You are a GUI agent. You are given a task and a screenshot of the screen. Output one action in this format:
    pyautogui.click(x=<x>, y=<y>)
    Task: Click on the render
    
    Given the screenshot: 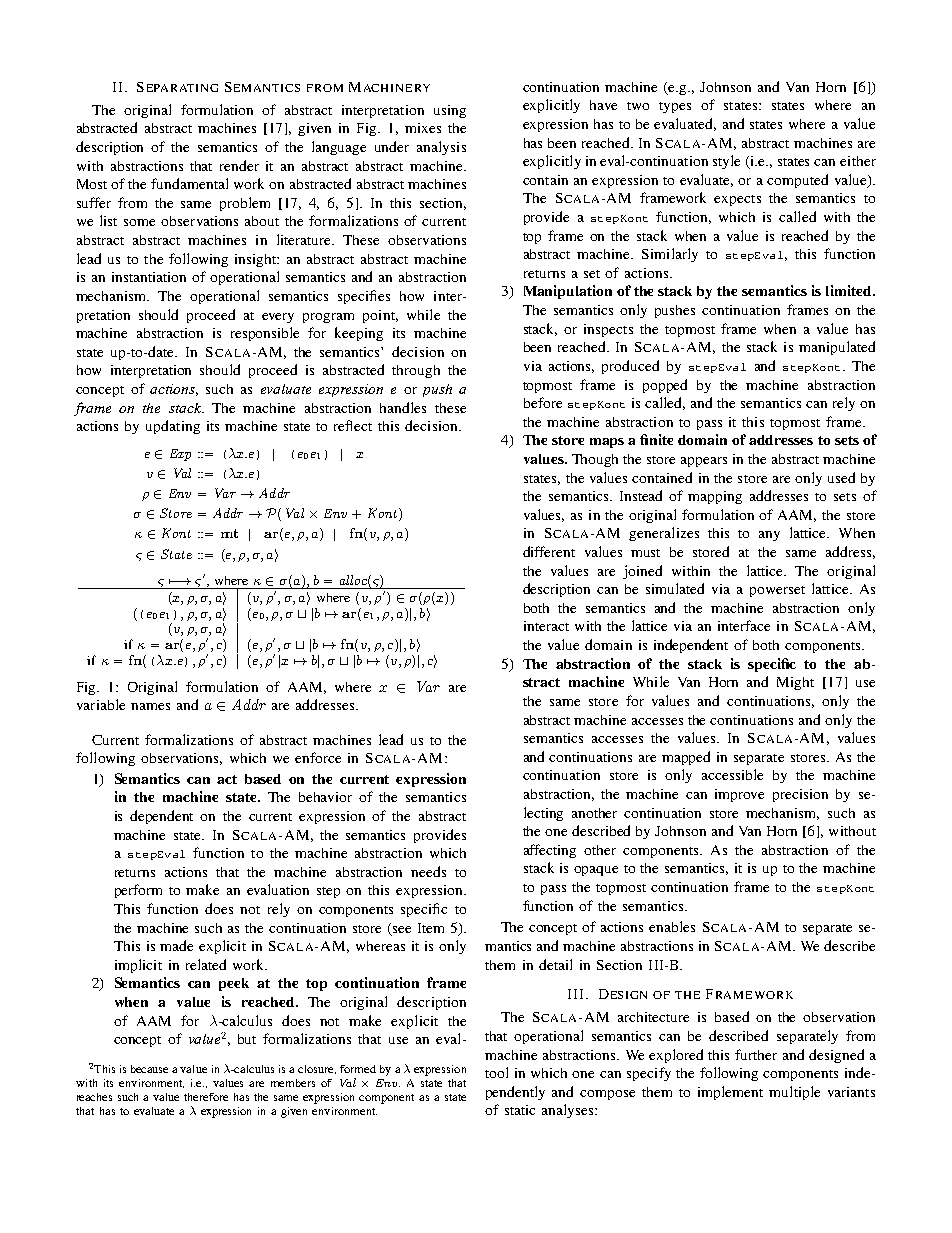 What is the action you would take?
    pyautogui.click(x=239, y=165)
